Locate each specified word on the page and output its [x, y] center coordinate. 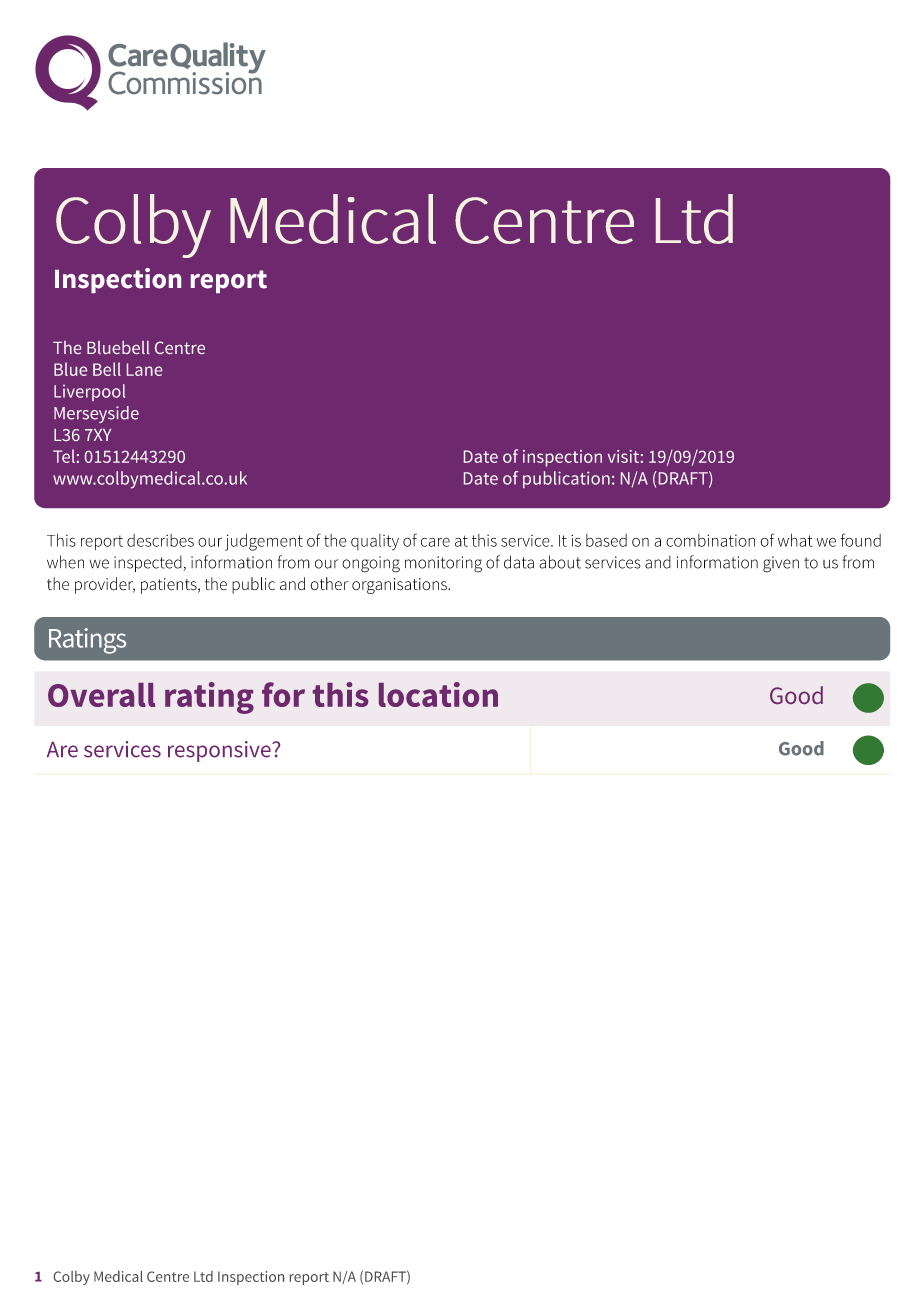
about [560, 562]
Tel [64, 456]
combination [710, 540]
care [435, 542]
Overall [101, 695]
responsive [220, 751]
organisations [400, 586]
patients [170, 586]
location [438, 694]
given [781, 564]
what [795, 540]
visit [623, 456]
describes [160, 540]
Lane [144, 369]
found [861, 540]
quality [375, 542]
